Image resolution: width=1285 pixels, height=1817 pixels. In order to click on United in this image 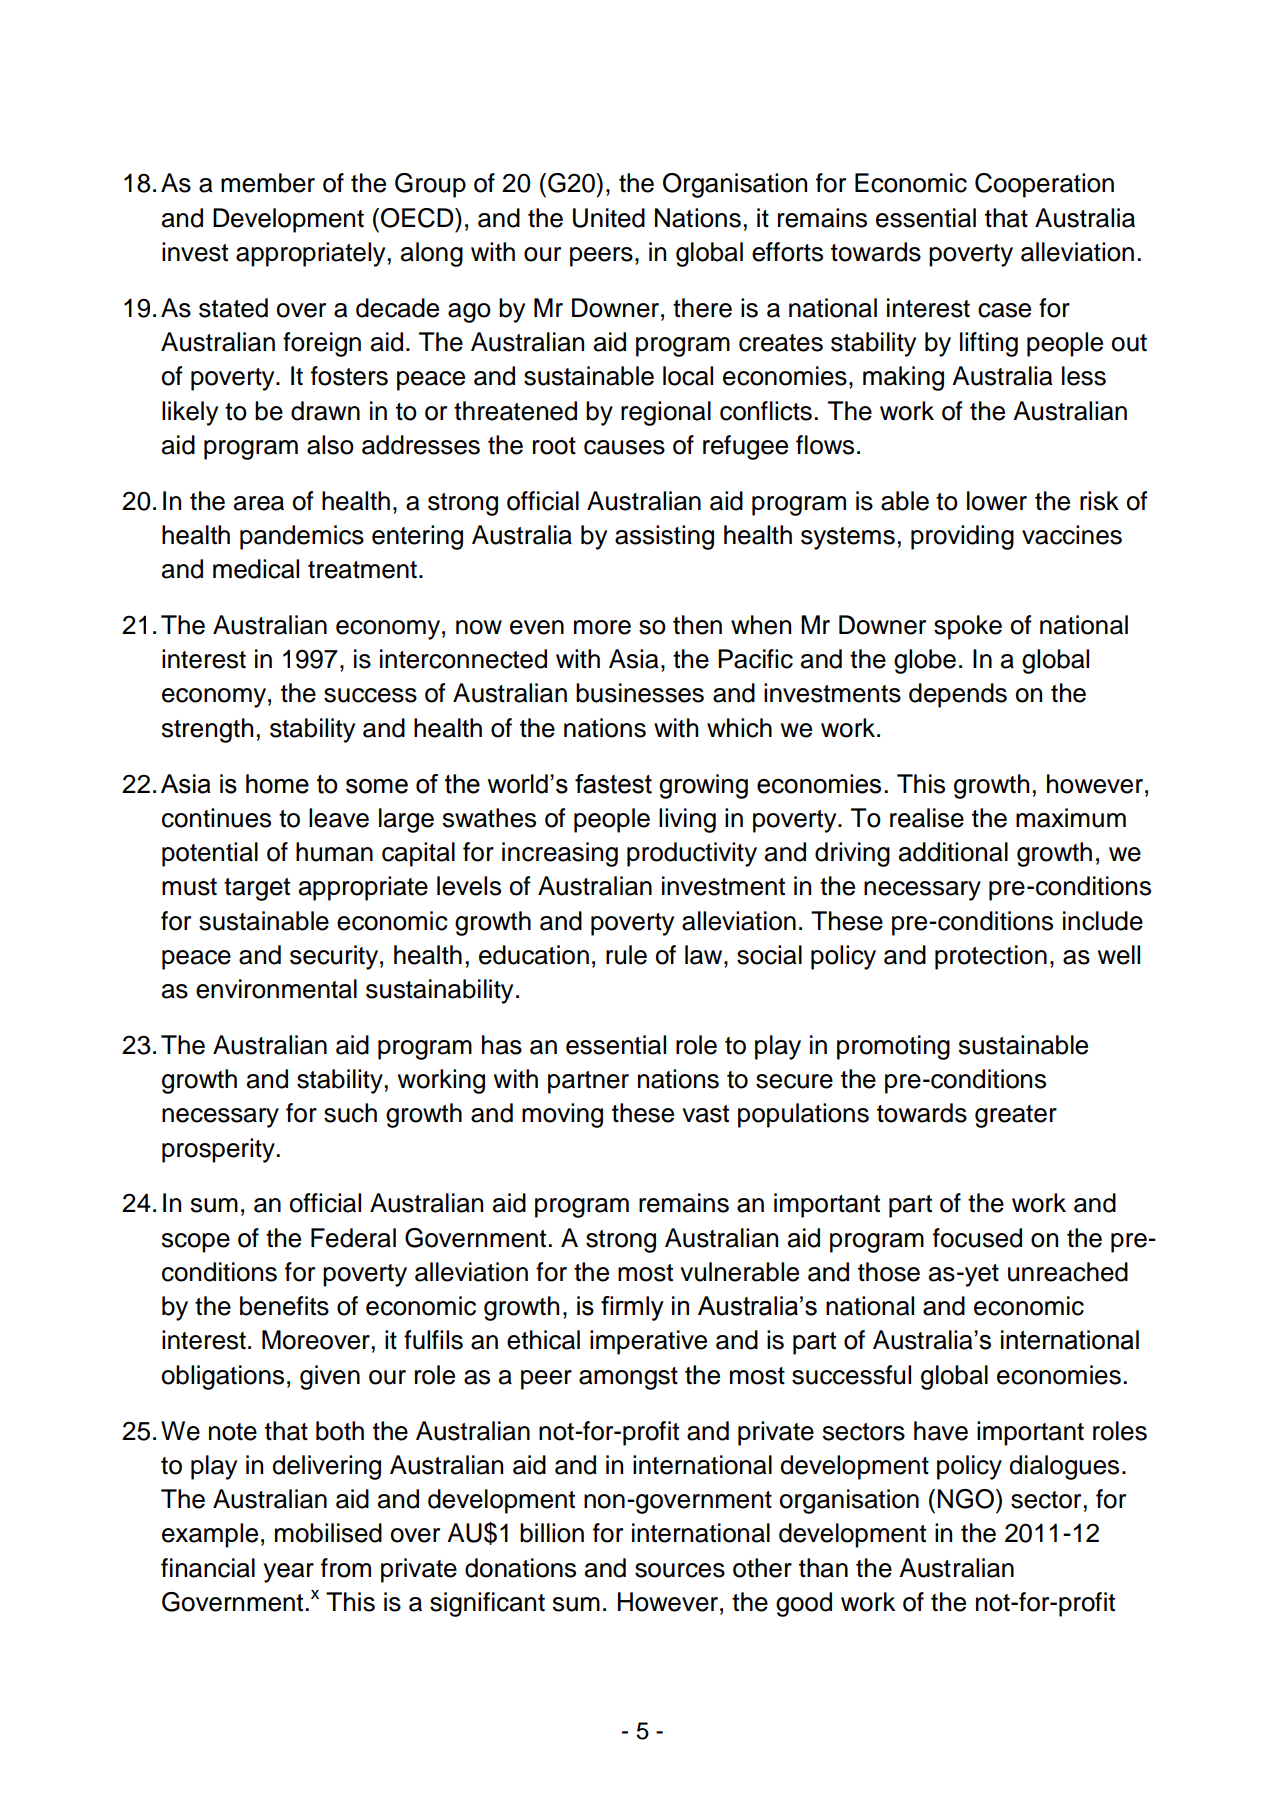, I will do `click(609, 218)`.
